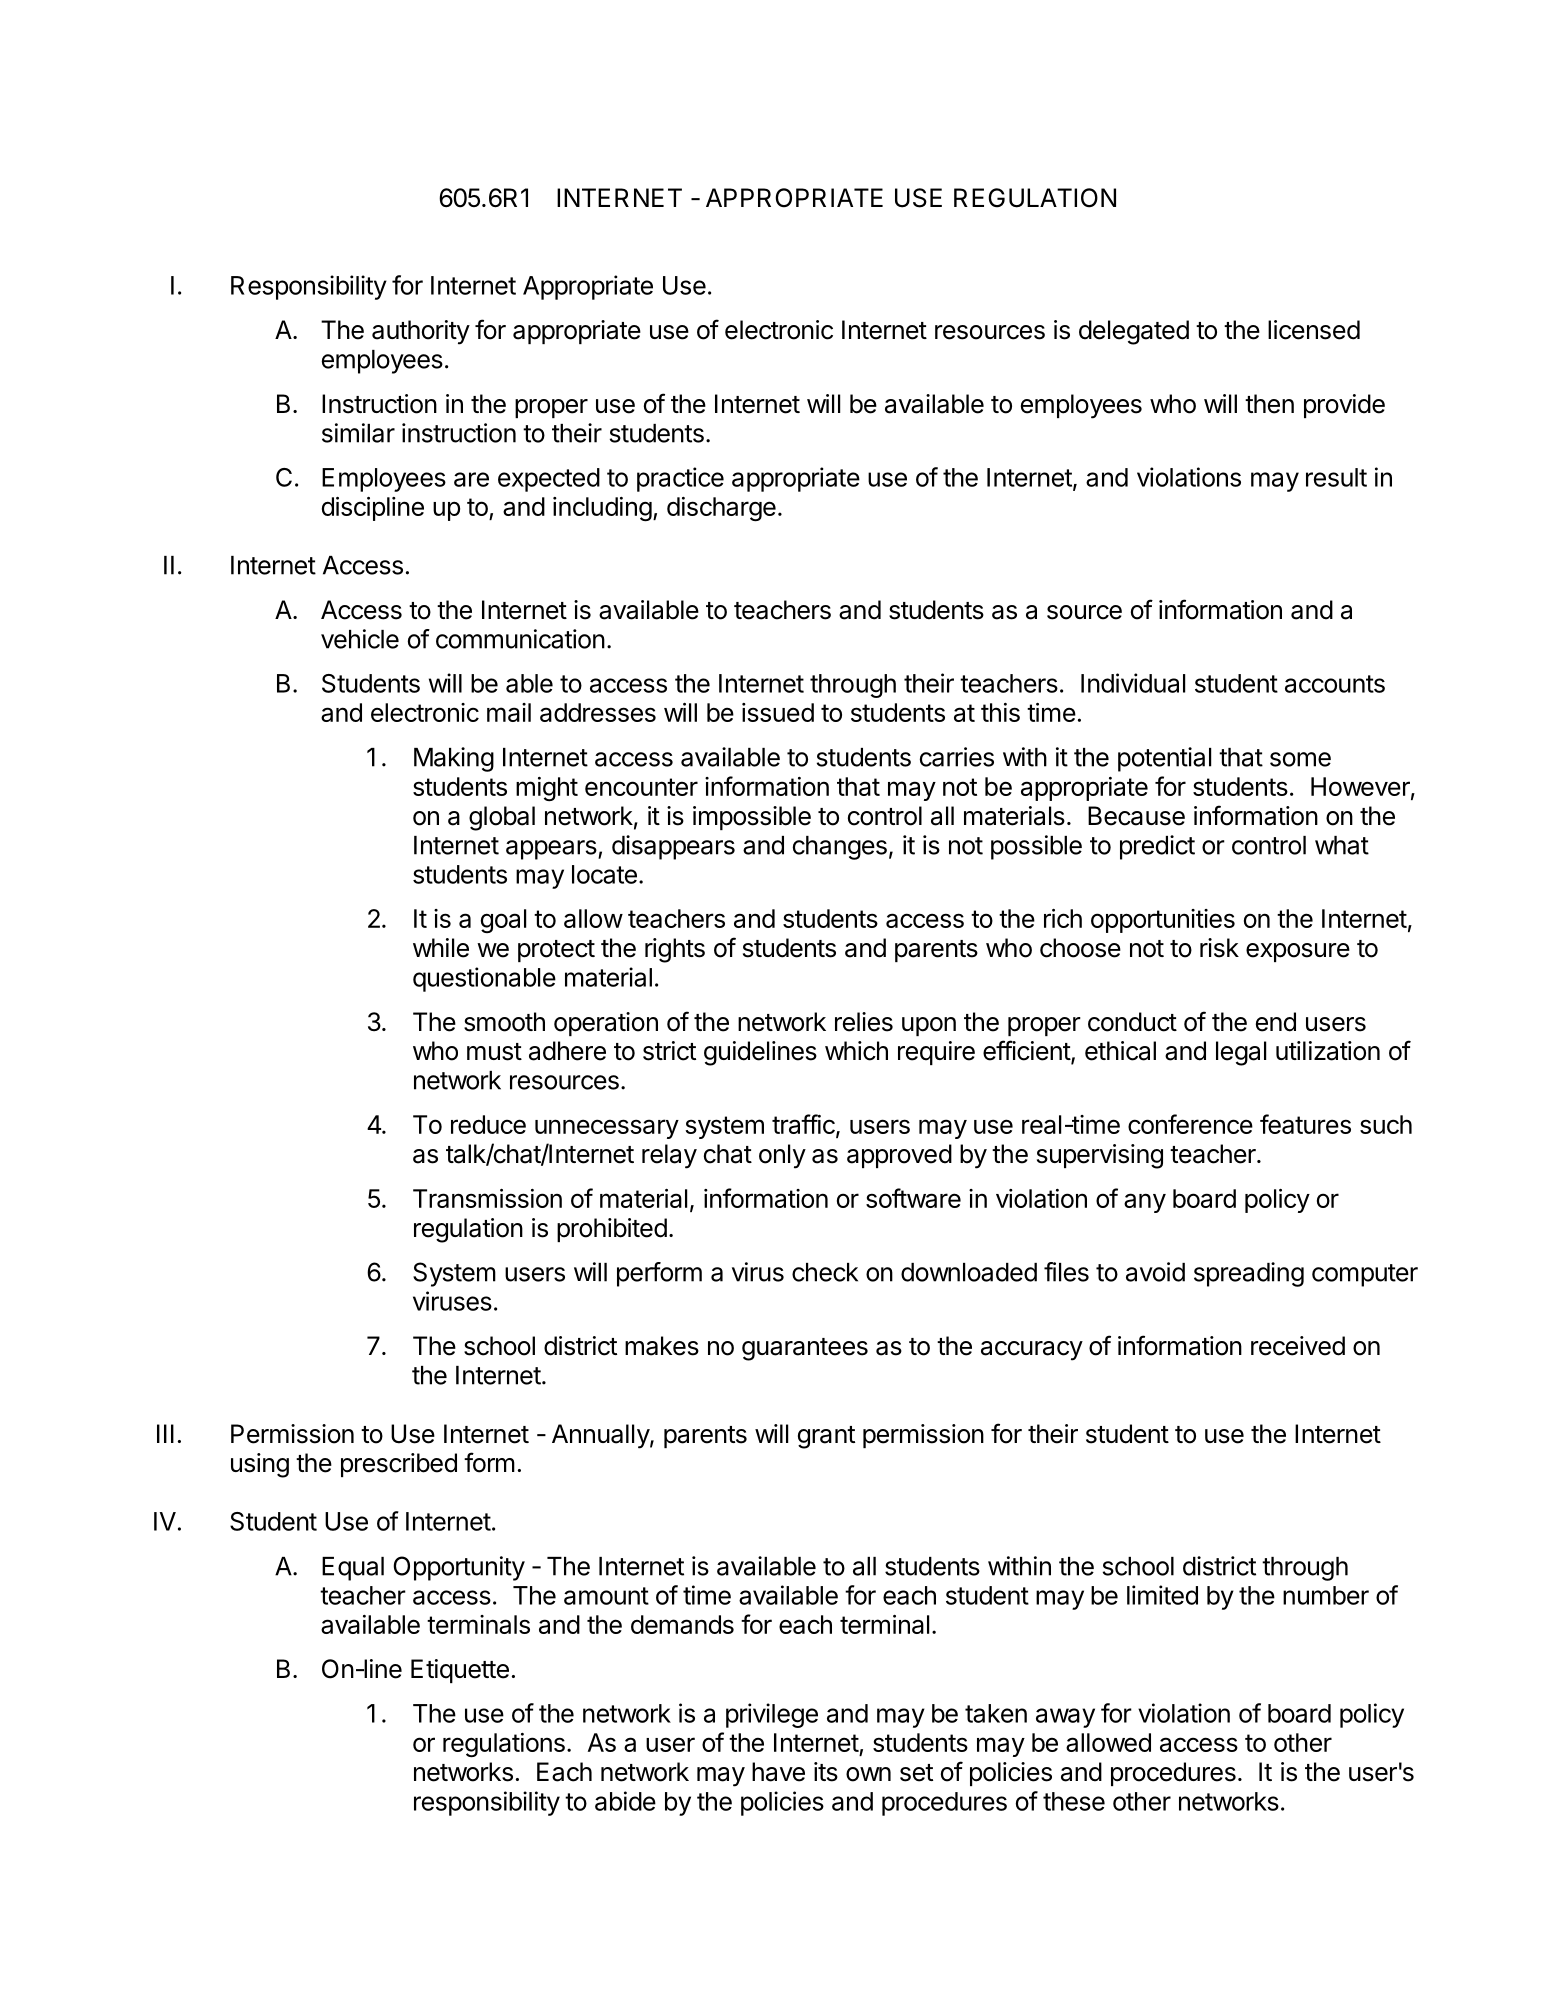  What do you see at coordinates (1269, 404) in the screenshot?
I see `then` at bounding box center [1269, 404].
